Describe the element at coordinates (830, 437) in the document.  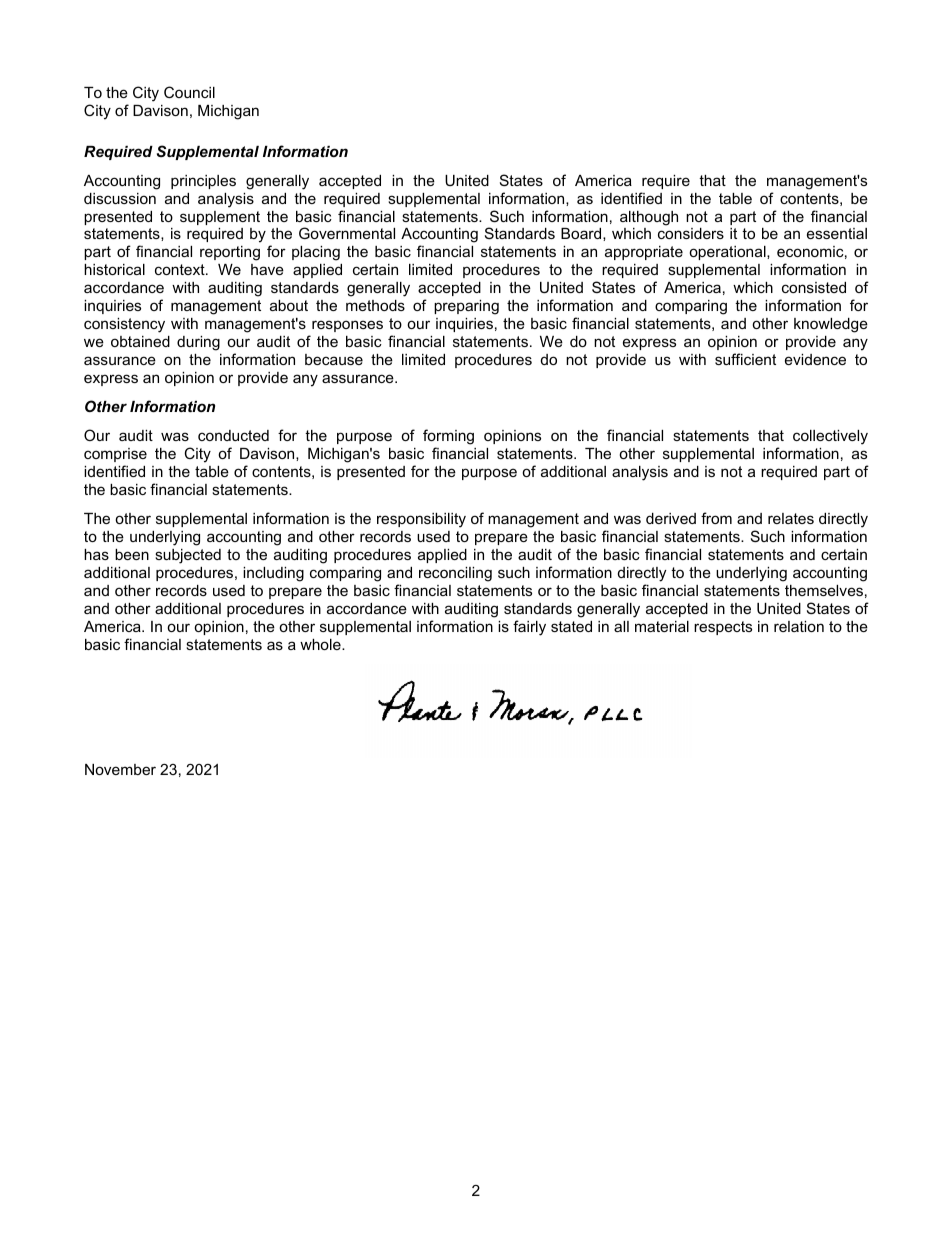
I see `collectively` at that location.
